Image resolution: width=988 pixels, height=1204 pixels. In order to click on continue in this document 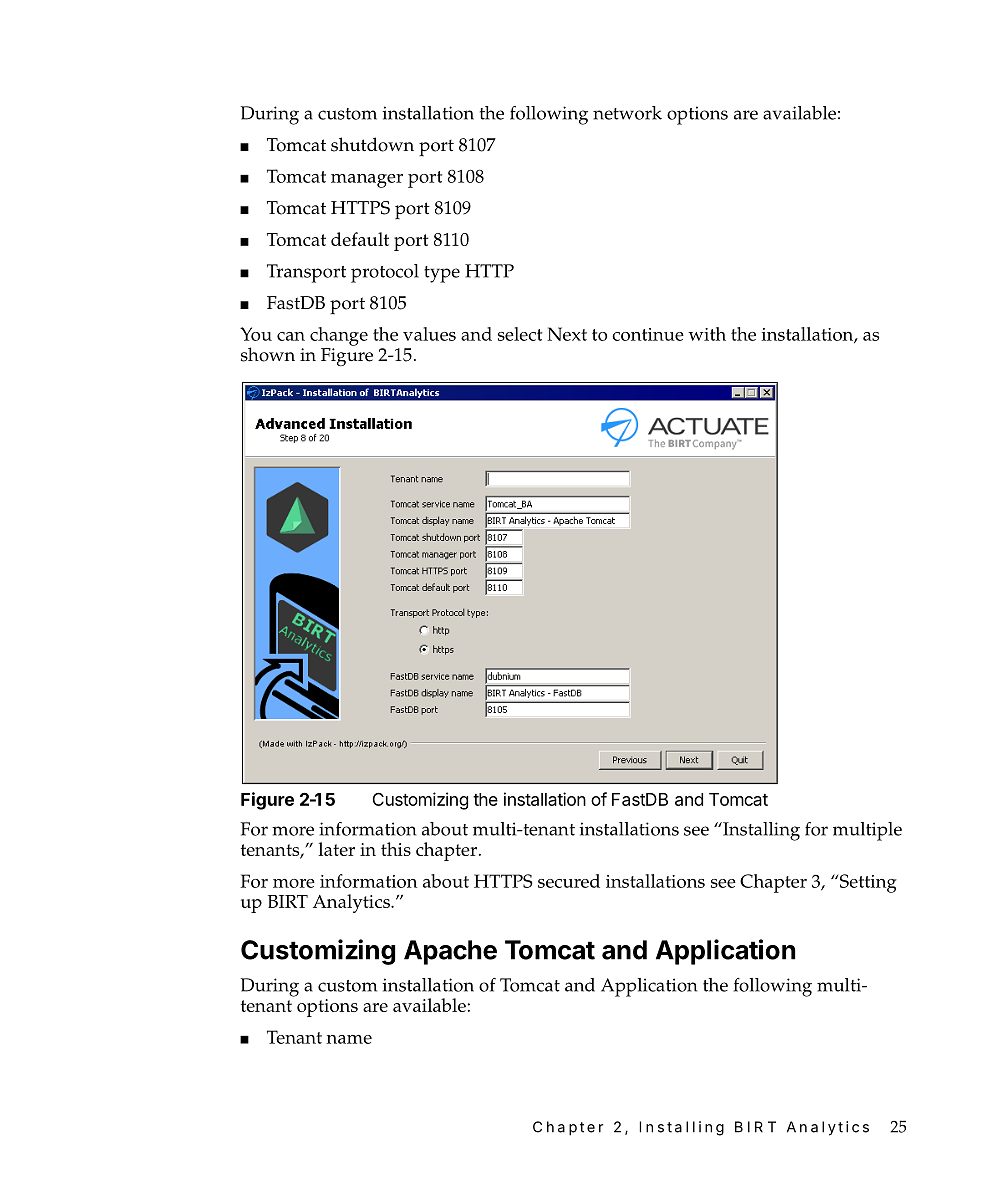, I will do `click(648, 334)`.
